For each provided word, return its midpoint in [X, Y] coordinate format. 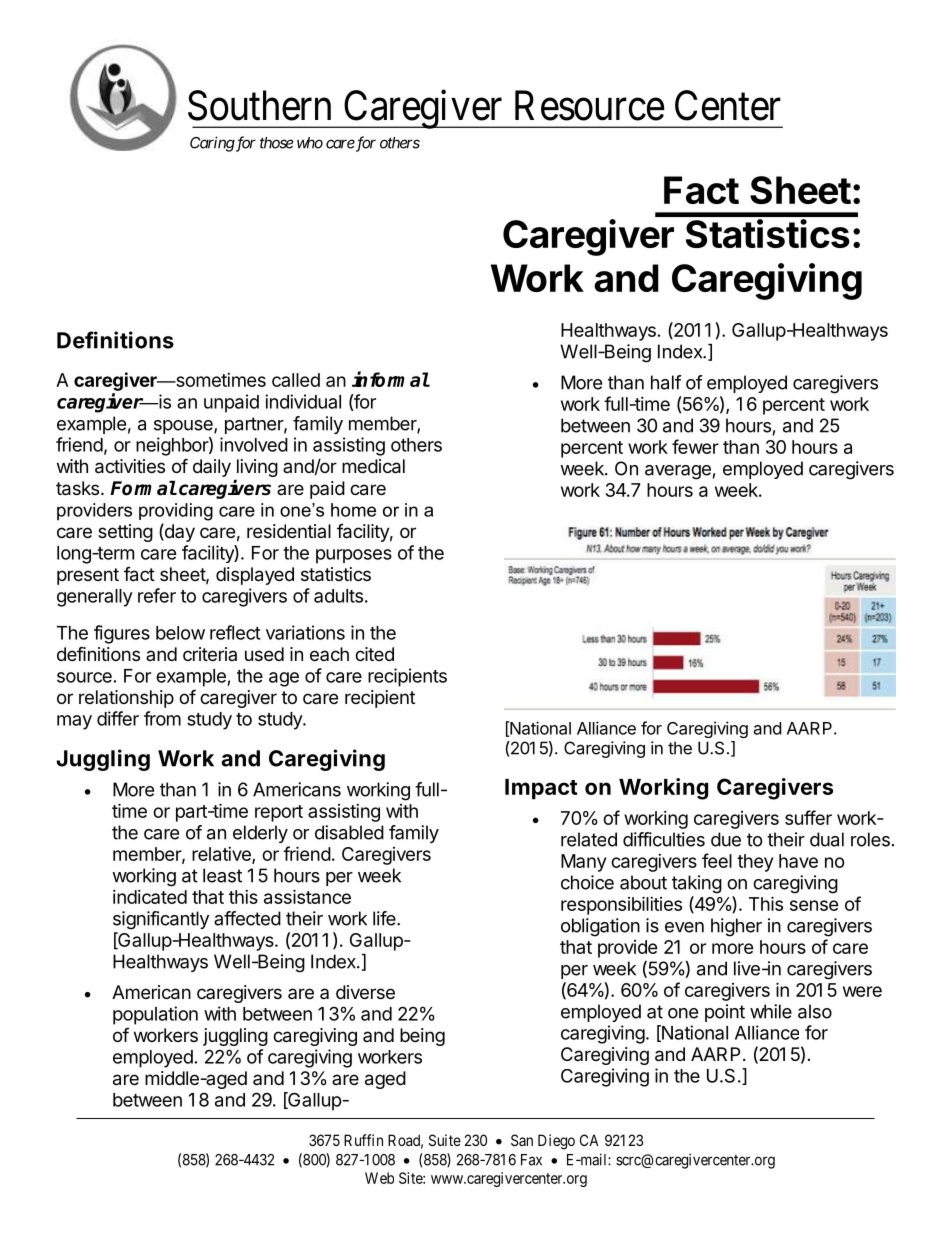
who [310, 143]
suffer [808, 817]
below [180, 633]
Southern [259, 105]
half [666, 382]
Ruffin [363, 1140]
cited [374, 654]
